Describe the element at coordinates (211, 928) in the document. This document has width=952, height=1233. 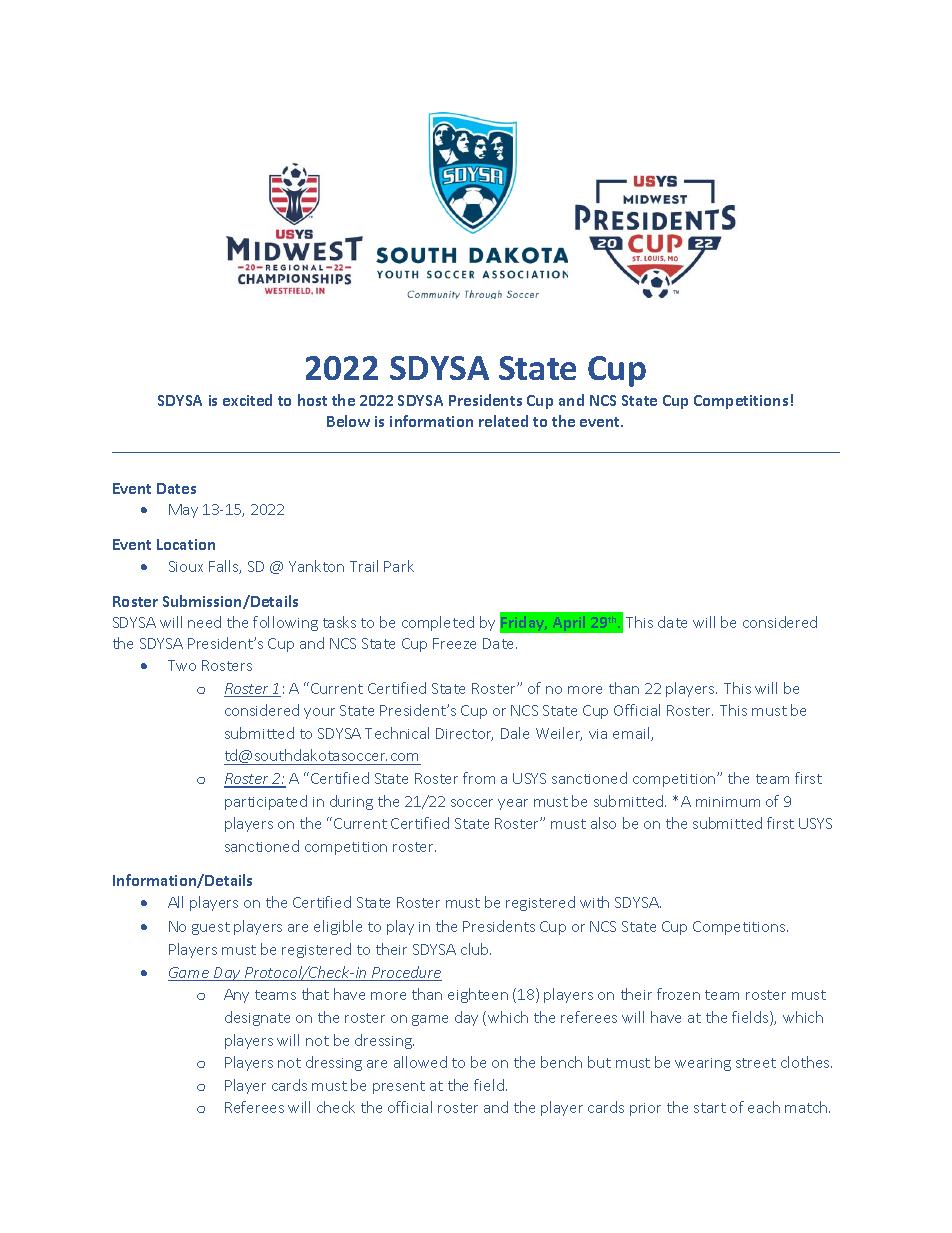
I see `guest` at that location.
